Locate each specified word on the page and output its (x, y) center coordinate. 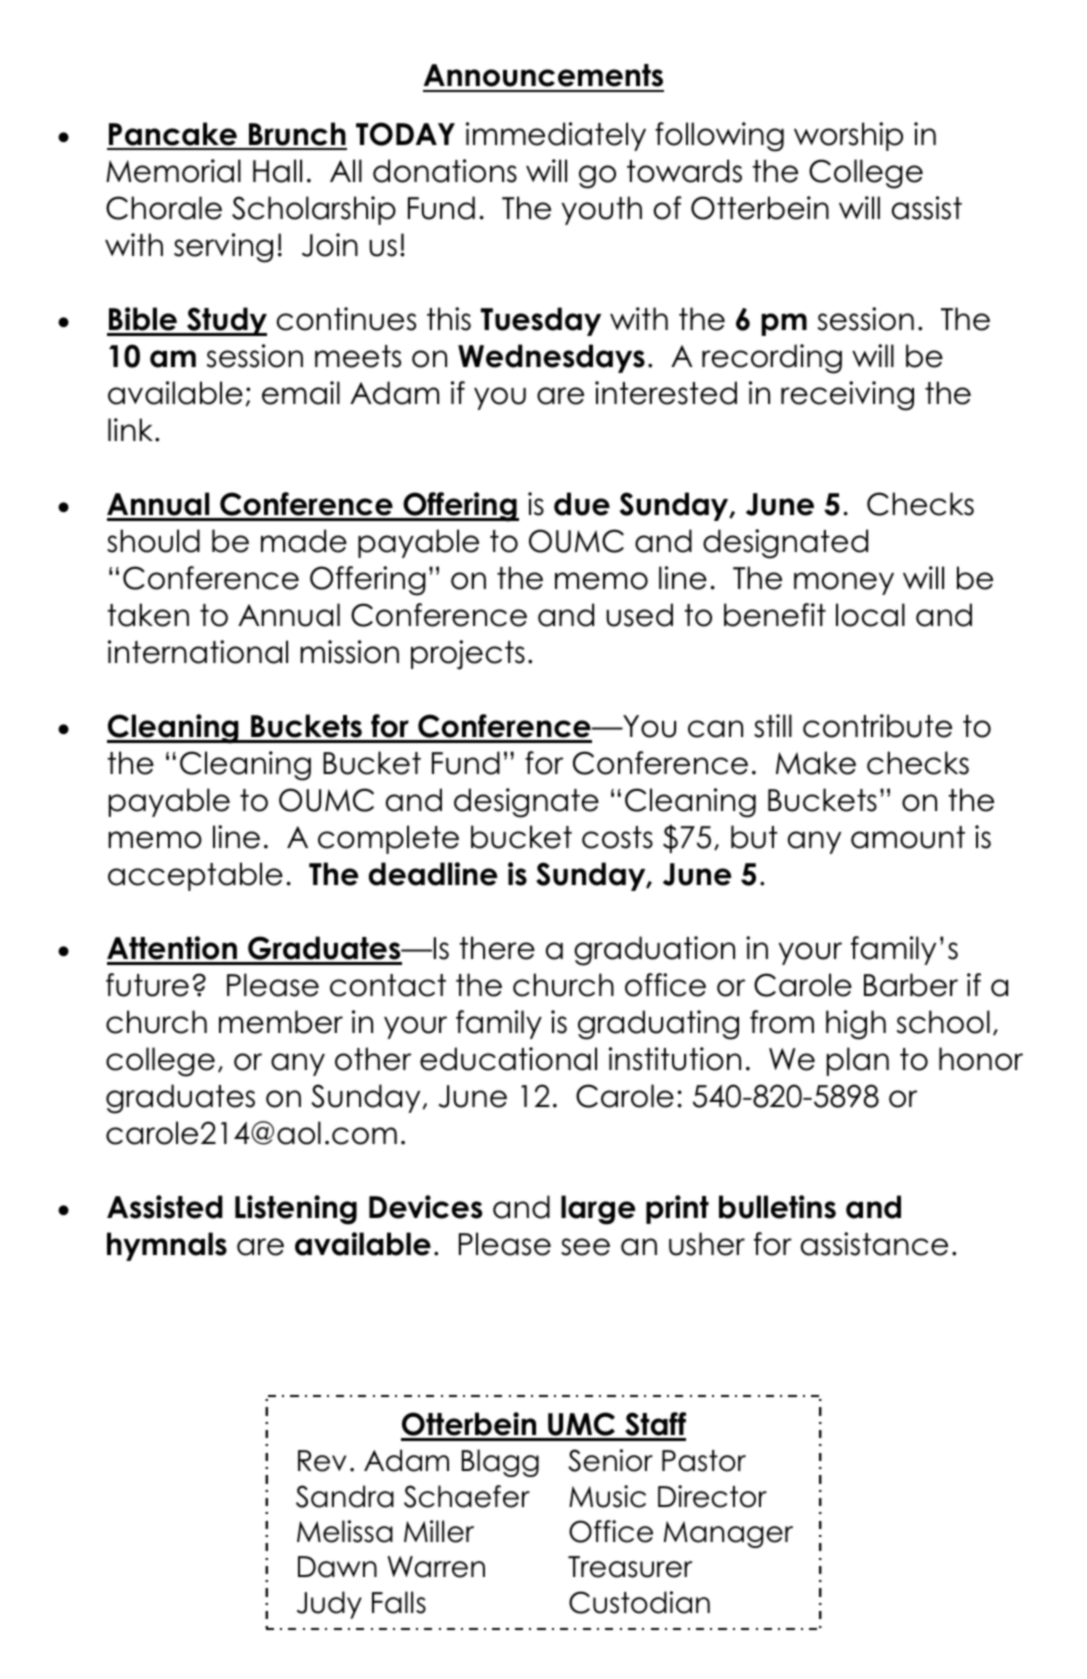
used (639, 615)
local (870, 615)
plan (858, 1061)
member (281, 1022)
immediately (556, 136)
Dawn (337, 1567)
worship (848, 136)
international (198, 652)
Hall (277, 171)
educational (508, 1059)
